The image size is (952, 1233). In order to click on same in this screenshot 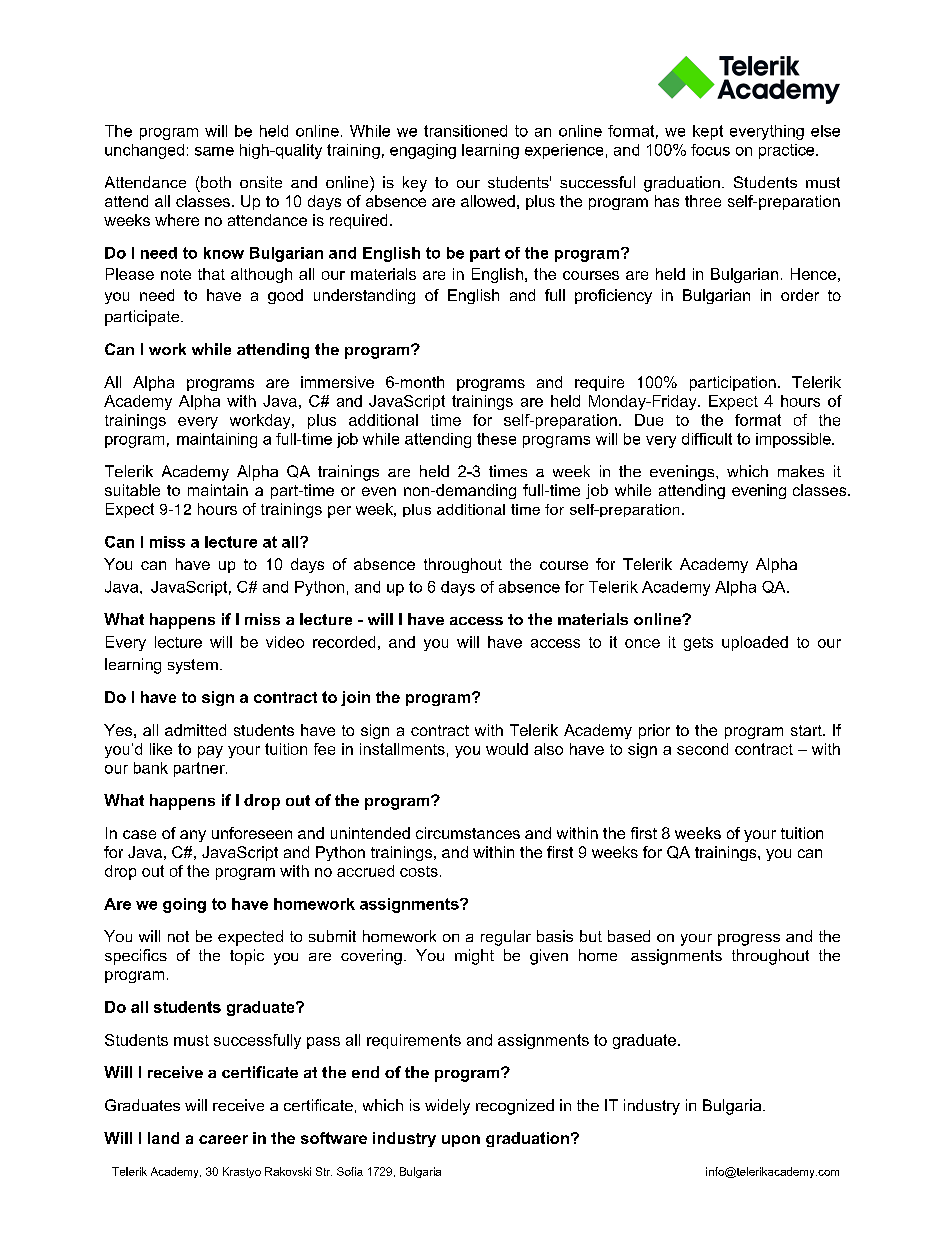, I will do `click(214, 151)`.
